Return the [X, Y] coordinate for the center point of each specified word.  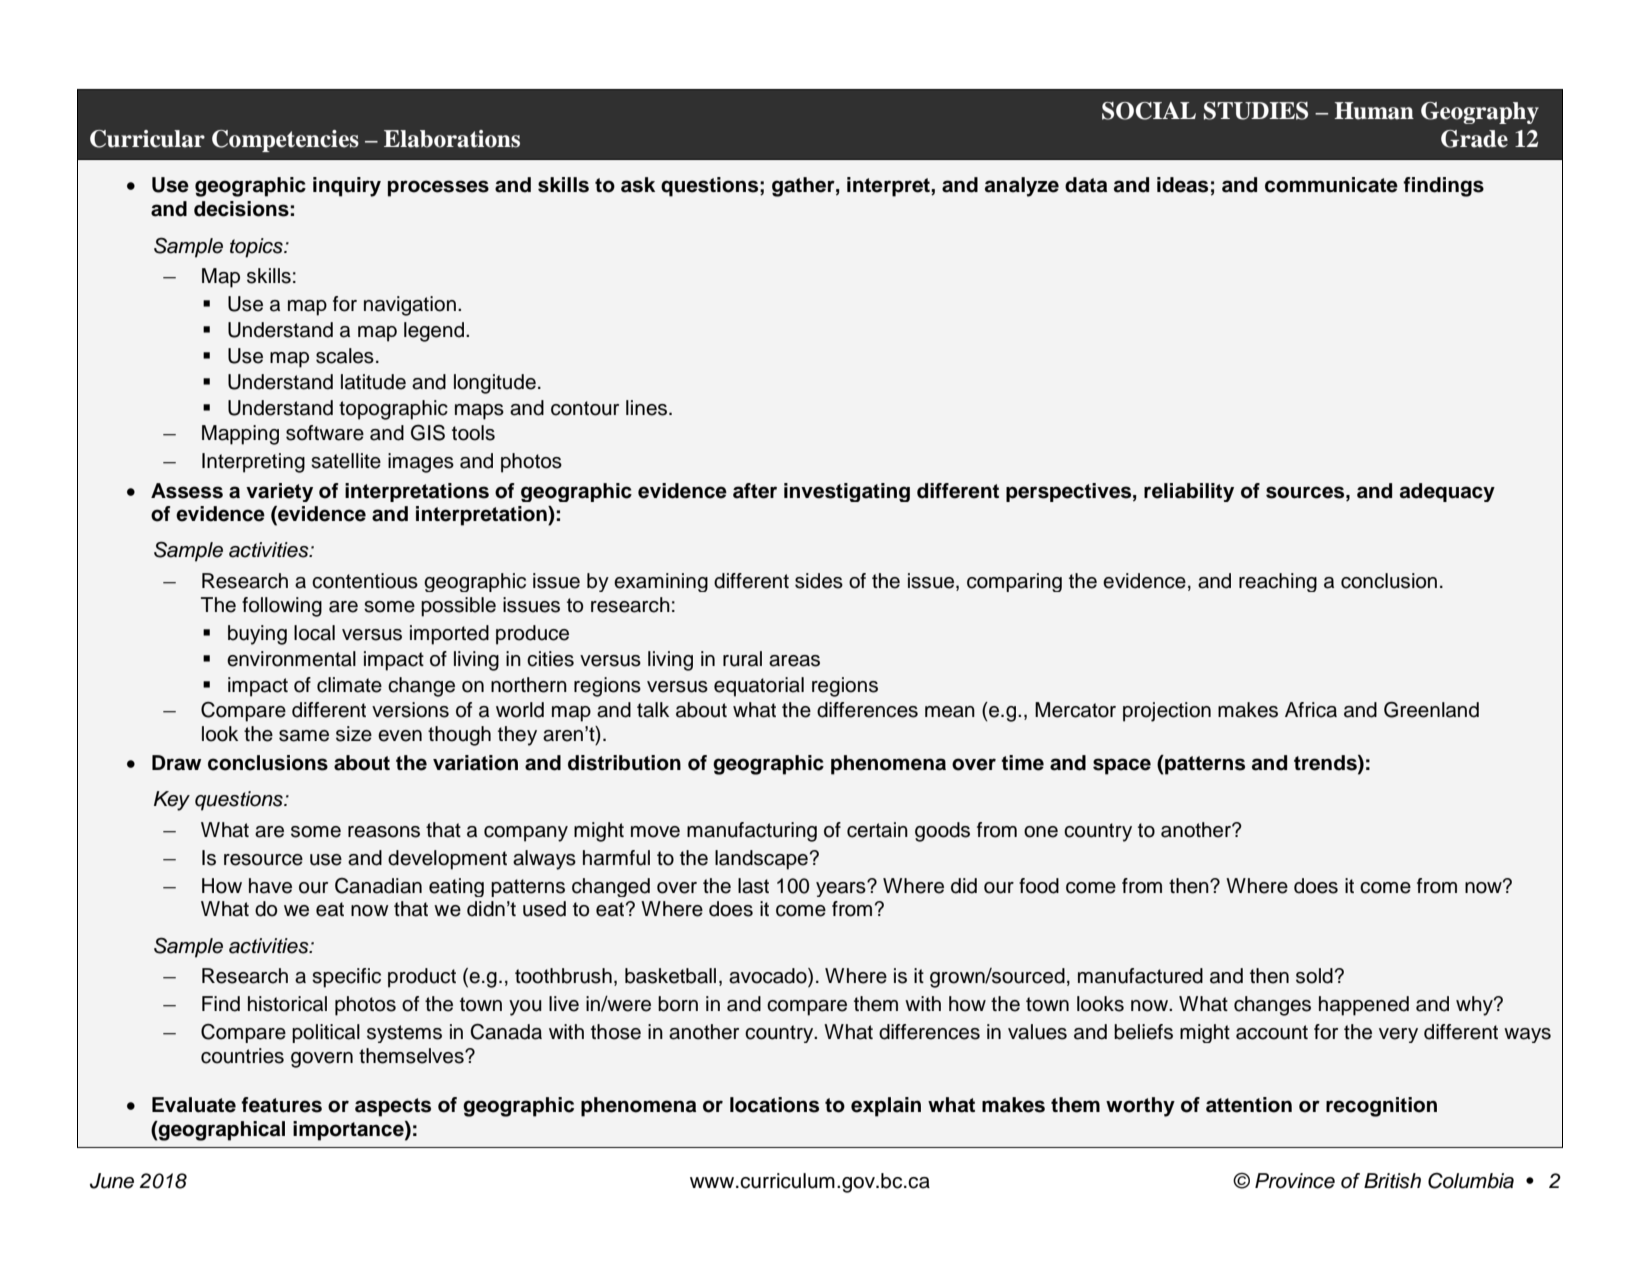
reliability [1189, 492]
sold [1315, 976]
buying [257, 635]
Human [1374, 111]
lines [648, 408]
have [270, 886]
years [842, 889]
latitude [373, 382]
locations [774, 1105]
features [281, 1105]
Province [1295, 1181]
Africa [1311, 710]
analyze [1022, 187]
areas [794, 661]
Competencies [285, 141]
